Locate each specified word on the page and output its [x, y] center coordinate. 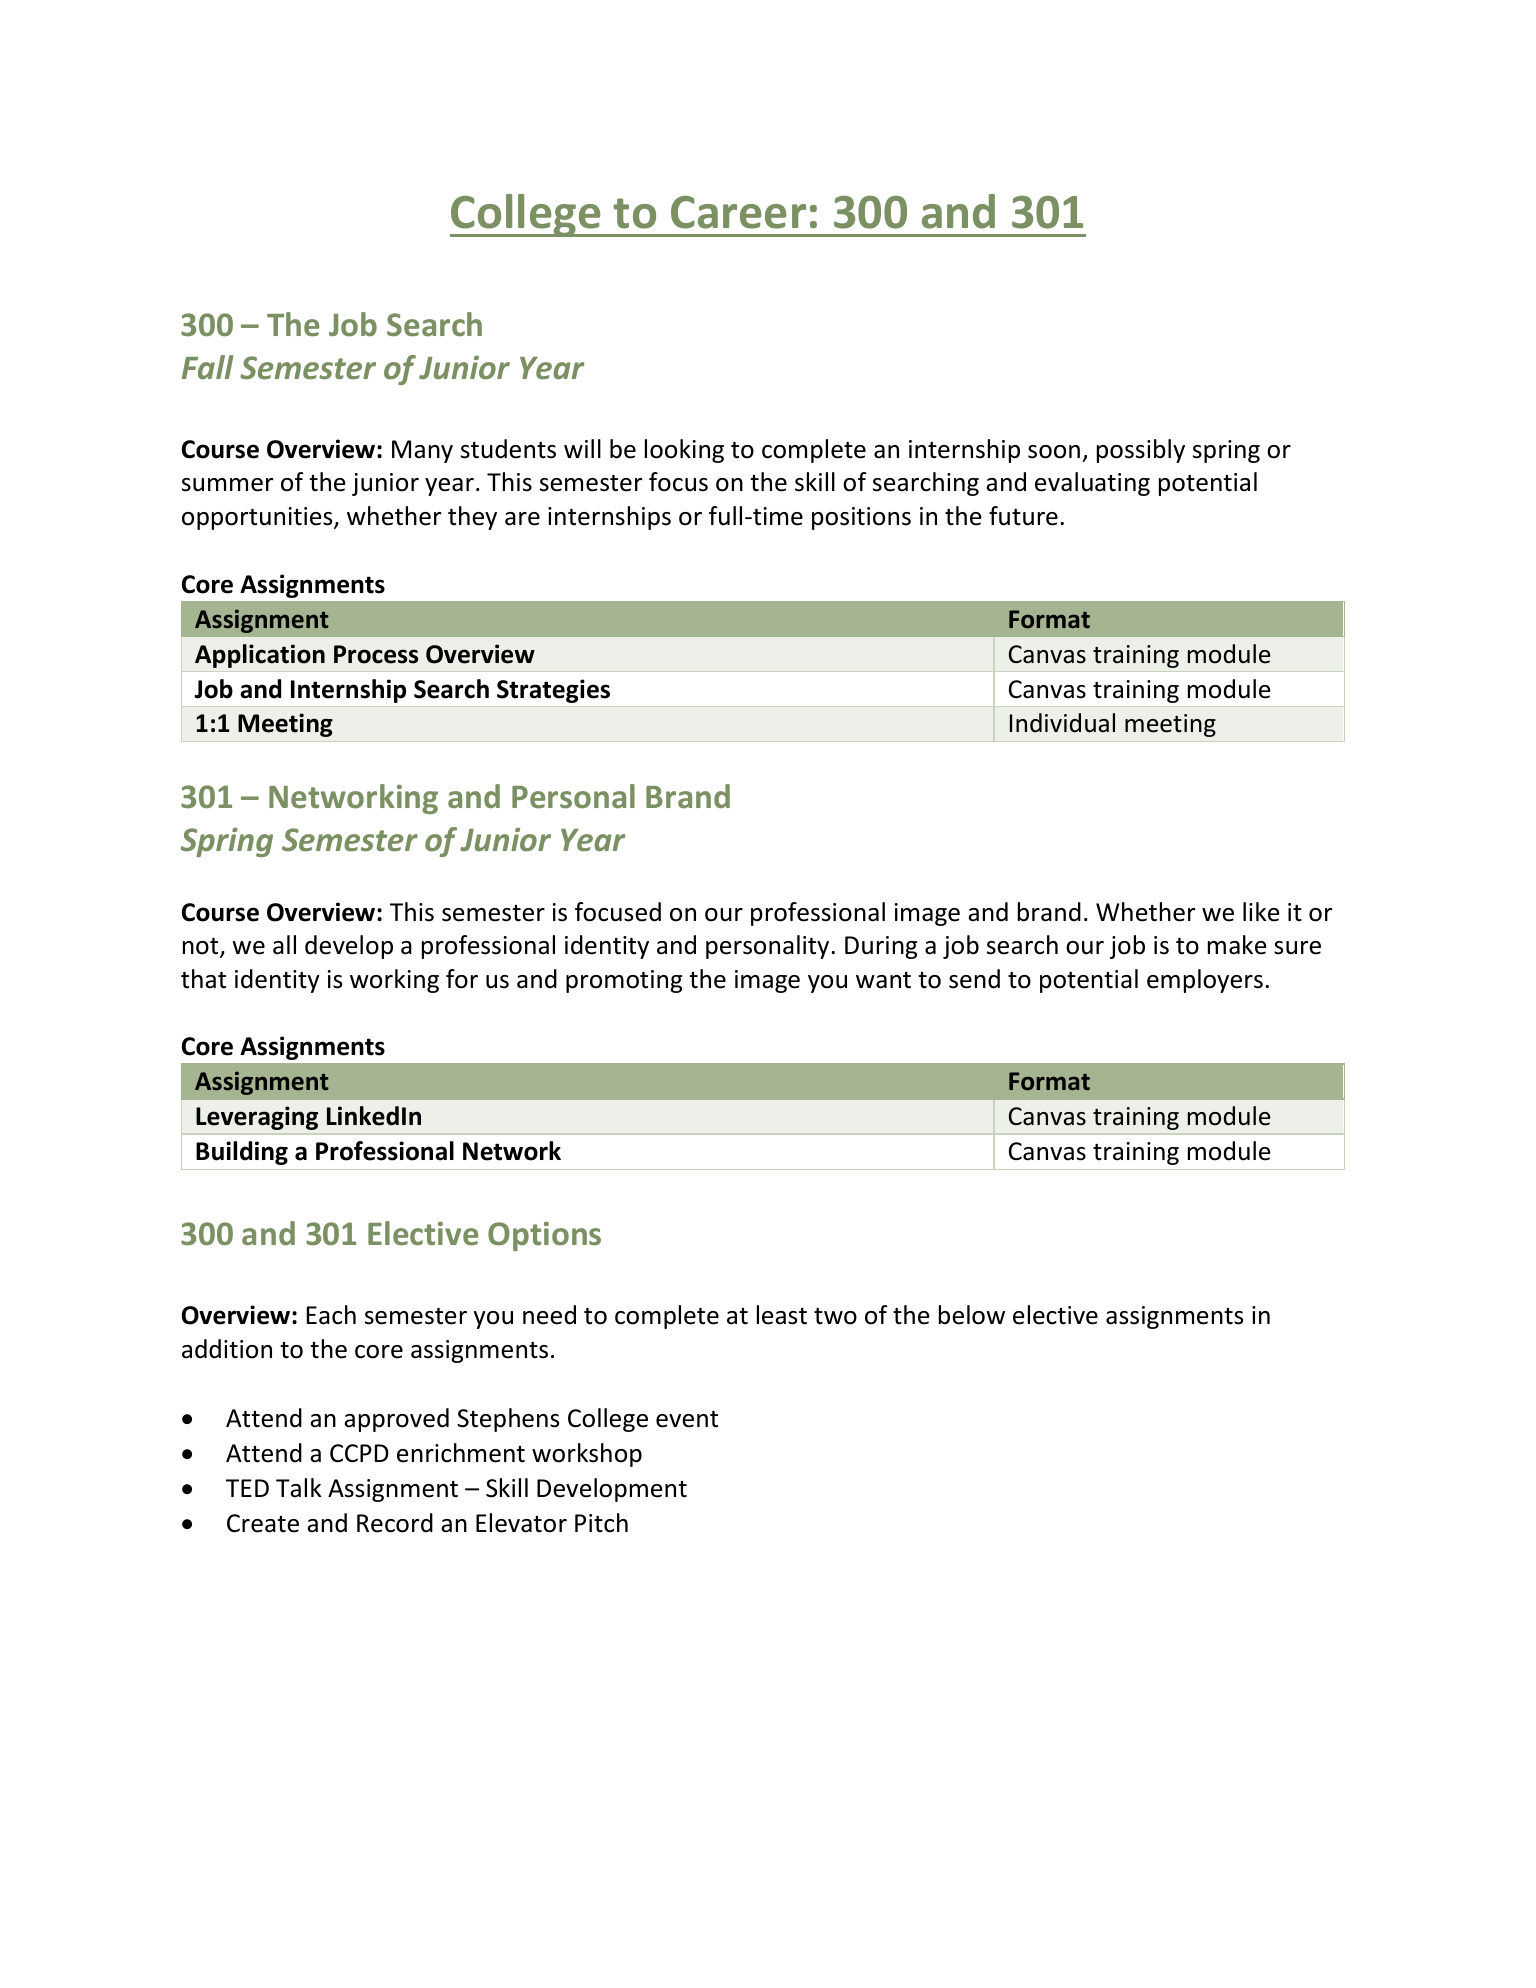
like [1261, 912]
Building [242, 1153]
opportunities [258, 518]
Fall [208, 367]
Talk [299, 1488]
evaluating [1092, 484]
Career [738, 212]
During [881, 947]
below [972, 1315]
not [202, 947]
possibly [1141, 451]
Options [544, 1236]
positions [861, 518]
